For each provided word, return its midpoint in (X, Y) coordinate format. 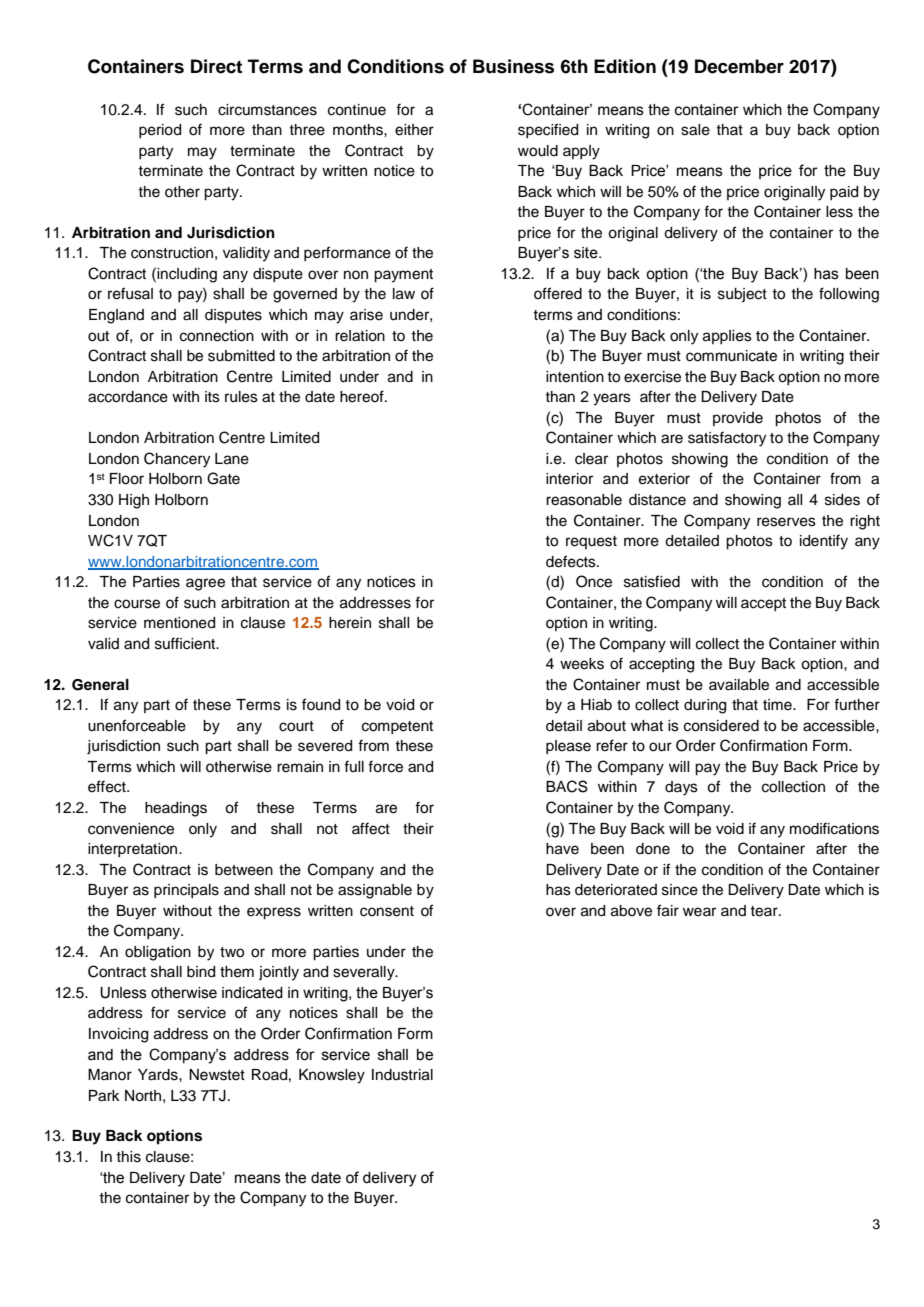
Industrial (402, 1075)
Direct (216, 66)
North (143, 1096)
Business (513, 66)
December (739, 66)
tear (765, 911)
